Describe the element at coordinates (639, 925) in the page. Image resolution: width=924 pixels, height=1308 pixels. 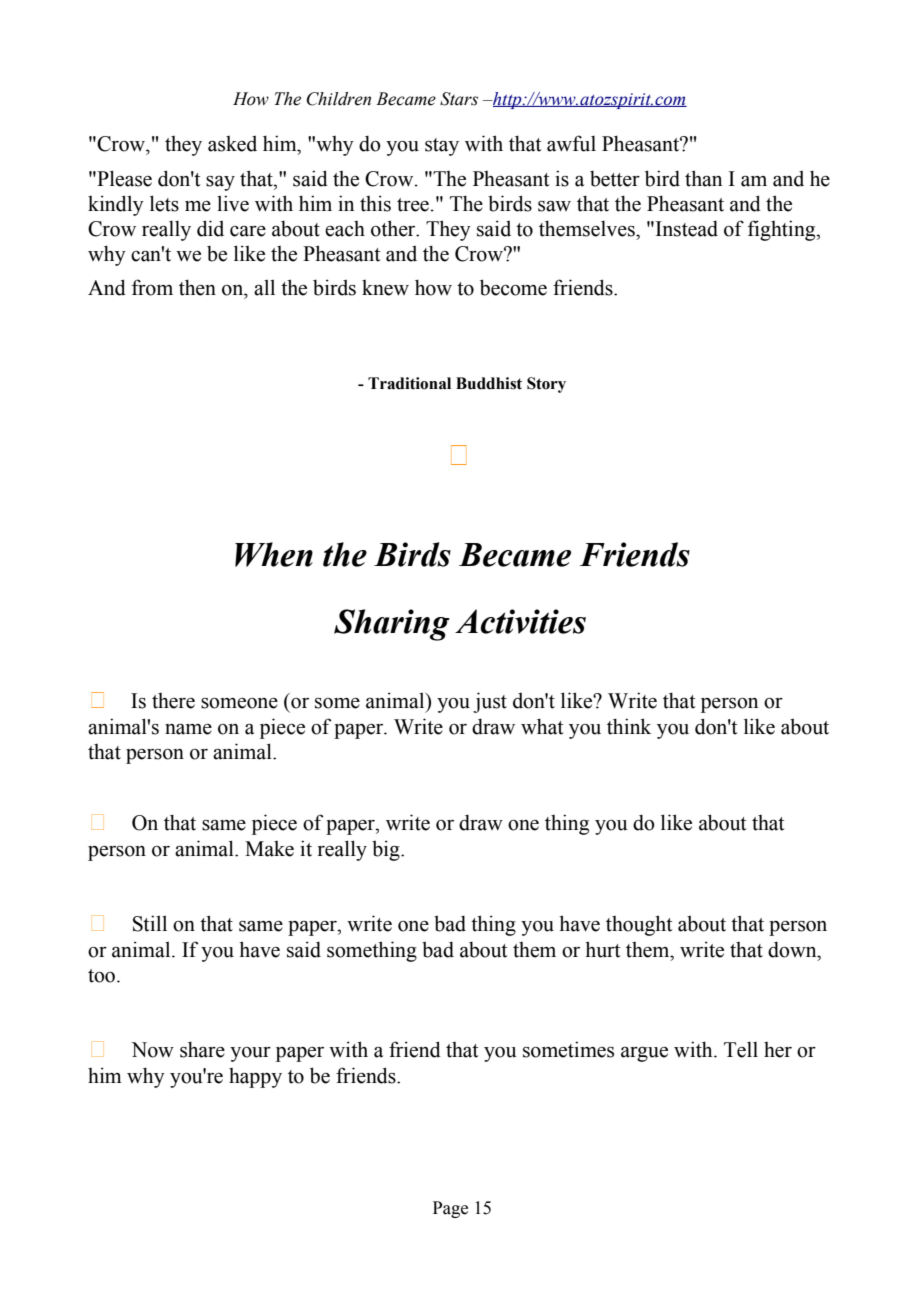
I see `thought` at that location.
